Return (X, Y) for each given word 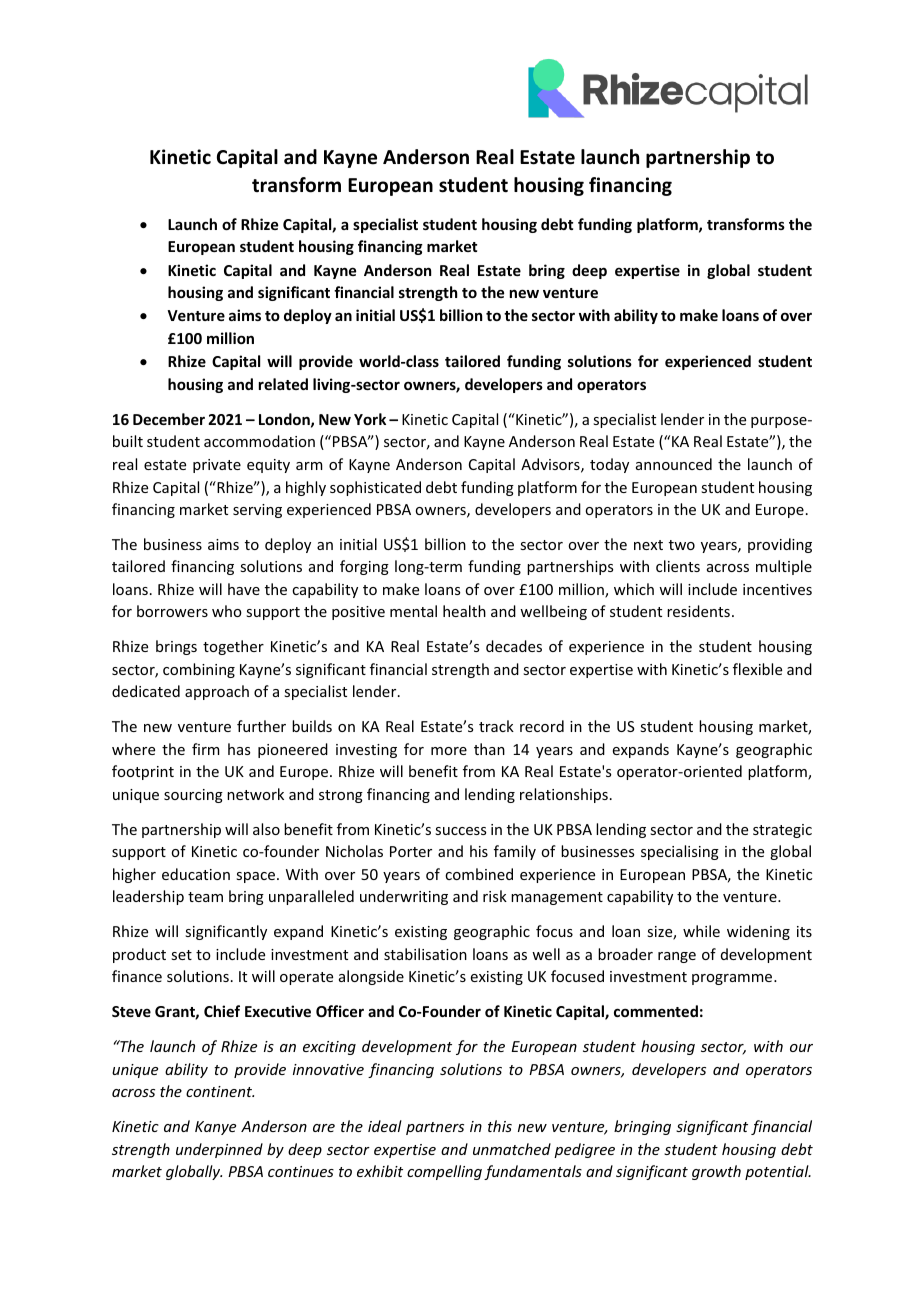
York (370, 419)
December (169, 419)
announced (674, 464)
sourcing (193, 796)
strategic (782, 831)
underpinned (219, 1150)
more (449, 751)
